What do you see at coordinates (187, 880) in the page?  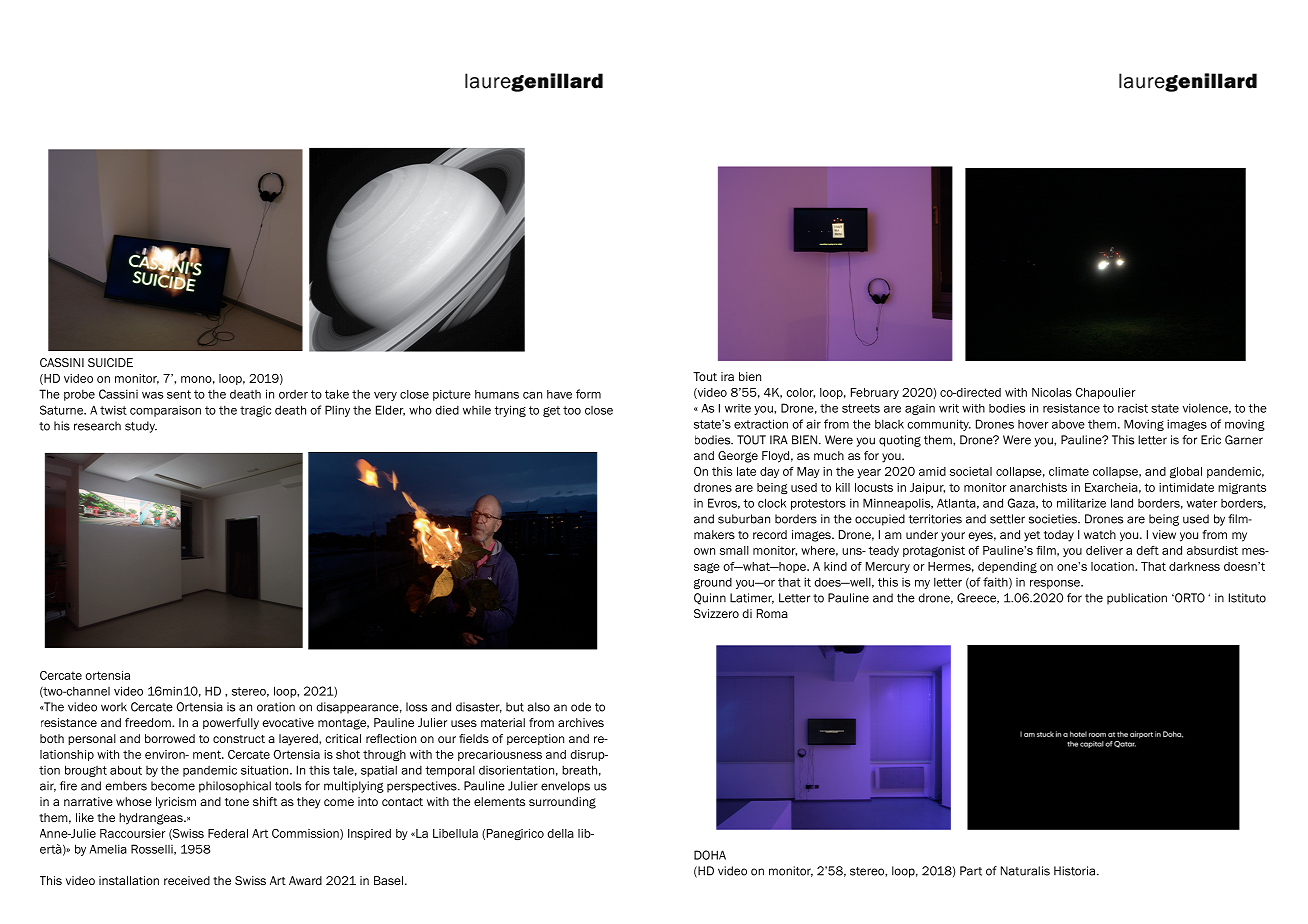 I see `received` at bounding box center [187, 880].
